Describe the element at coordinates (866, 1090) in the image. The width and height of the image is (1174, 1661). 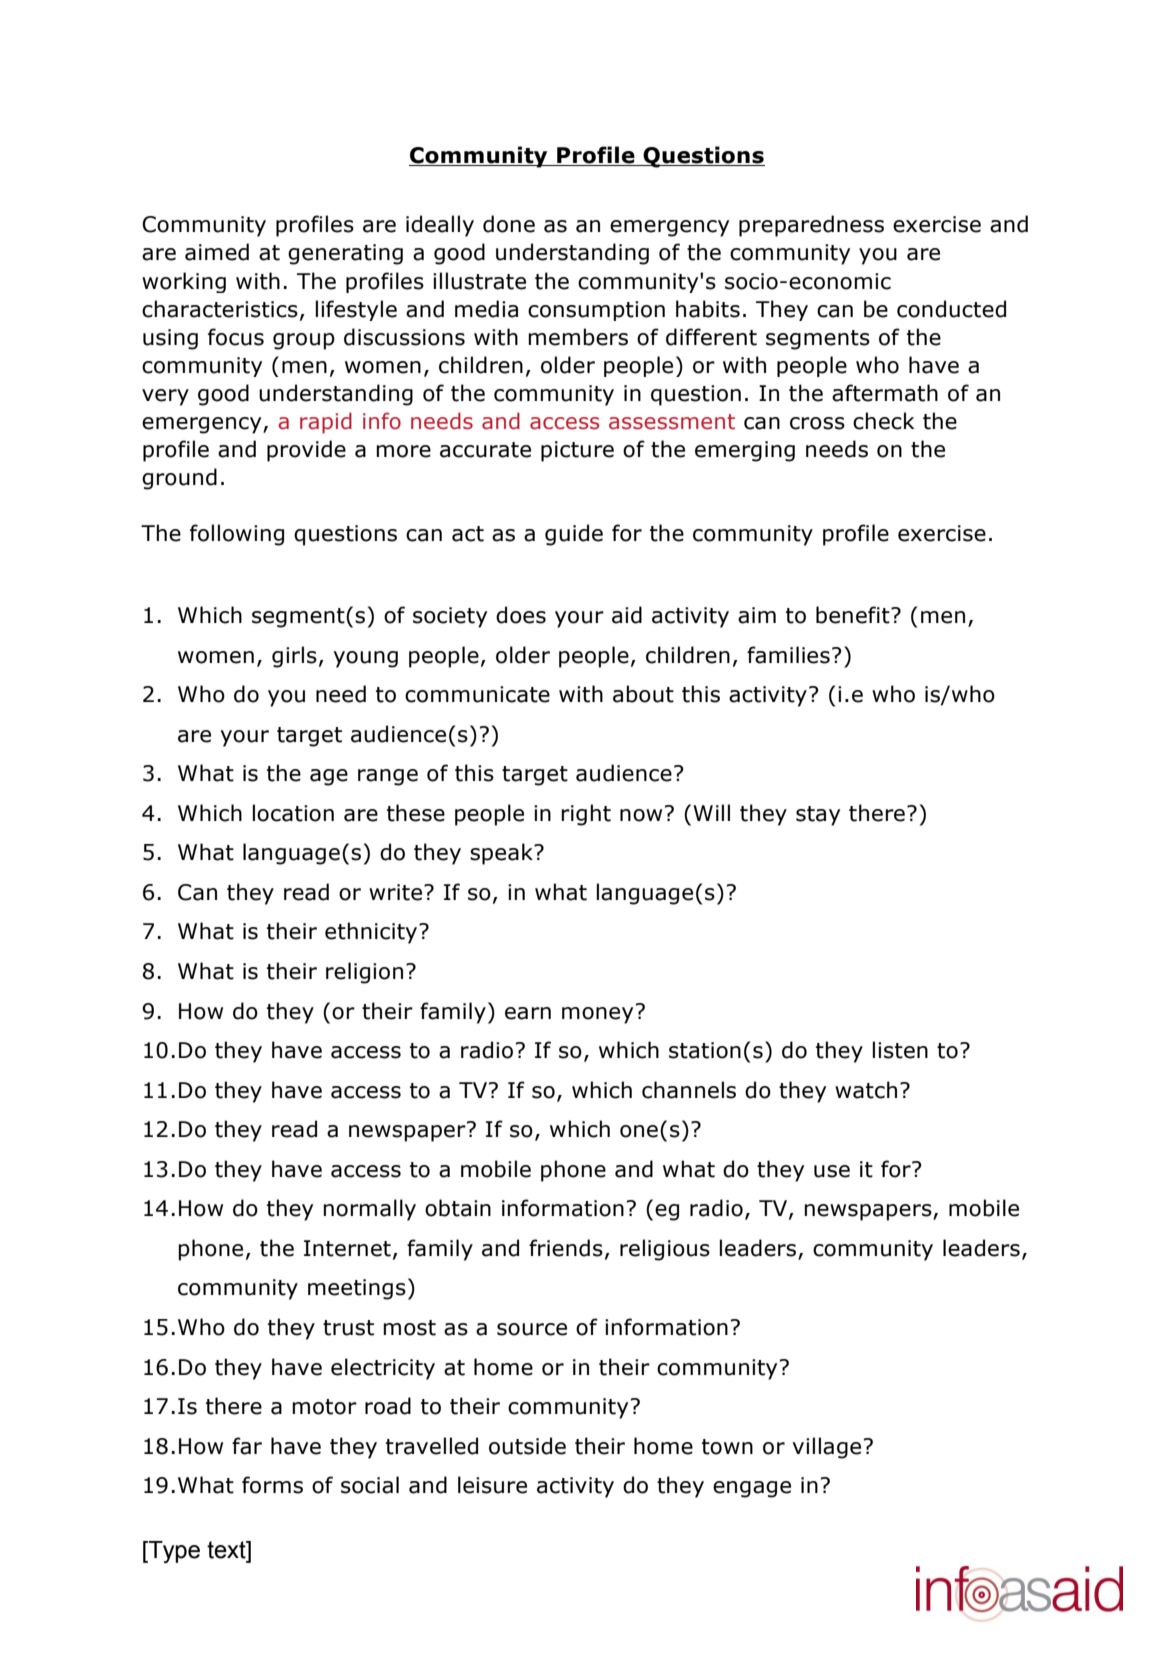
I see `watch` at that location.
